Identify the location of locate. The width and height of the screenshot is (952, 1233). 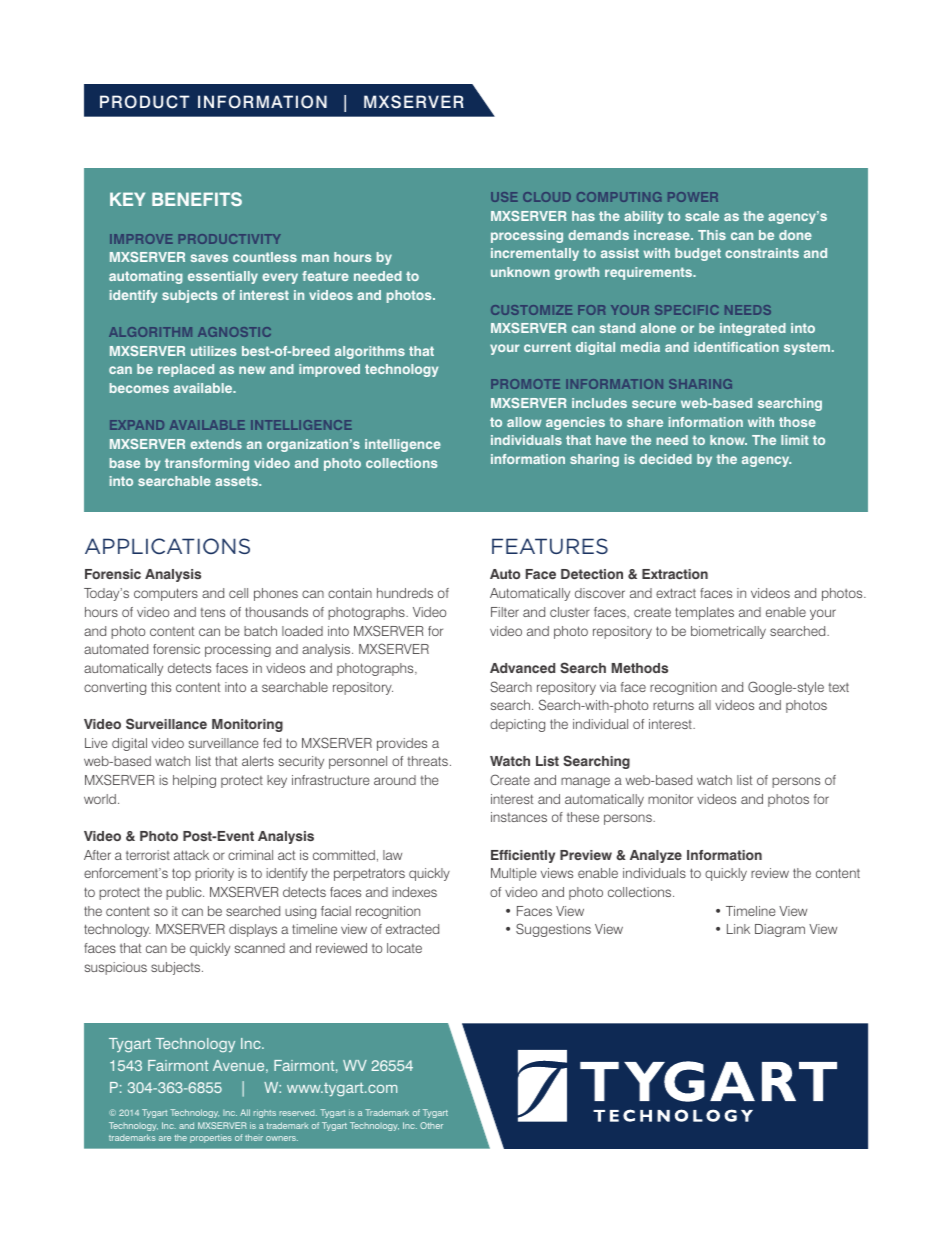
(404, 948).
